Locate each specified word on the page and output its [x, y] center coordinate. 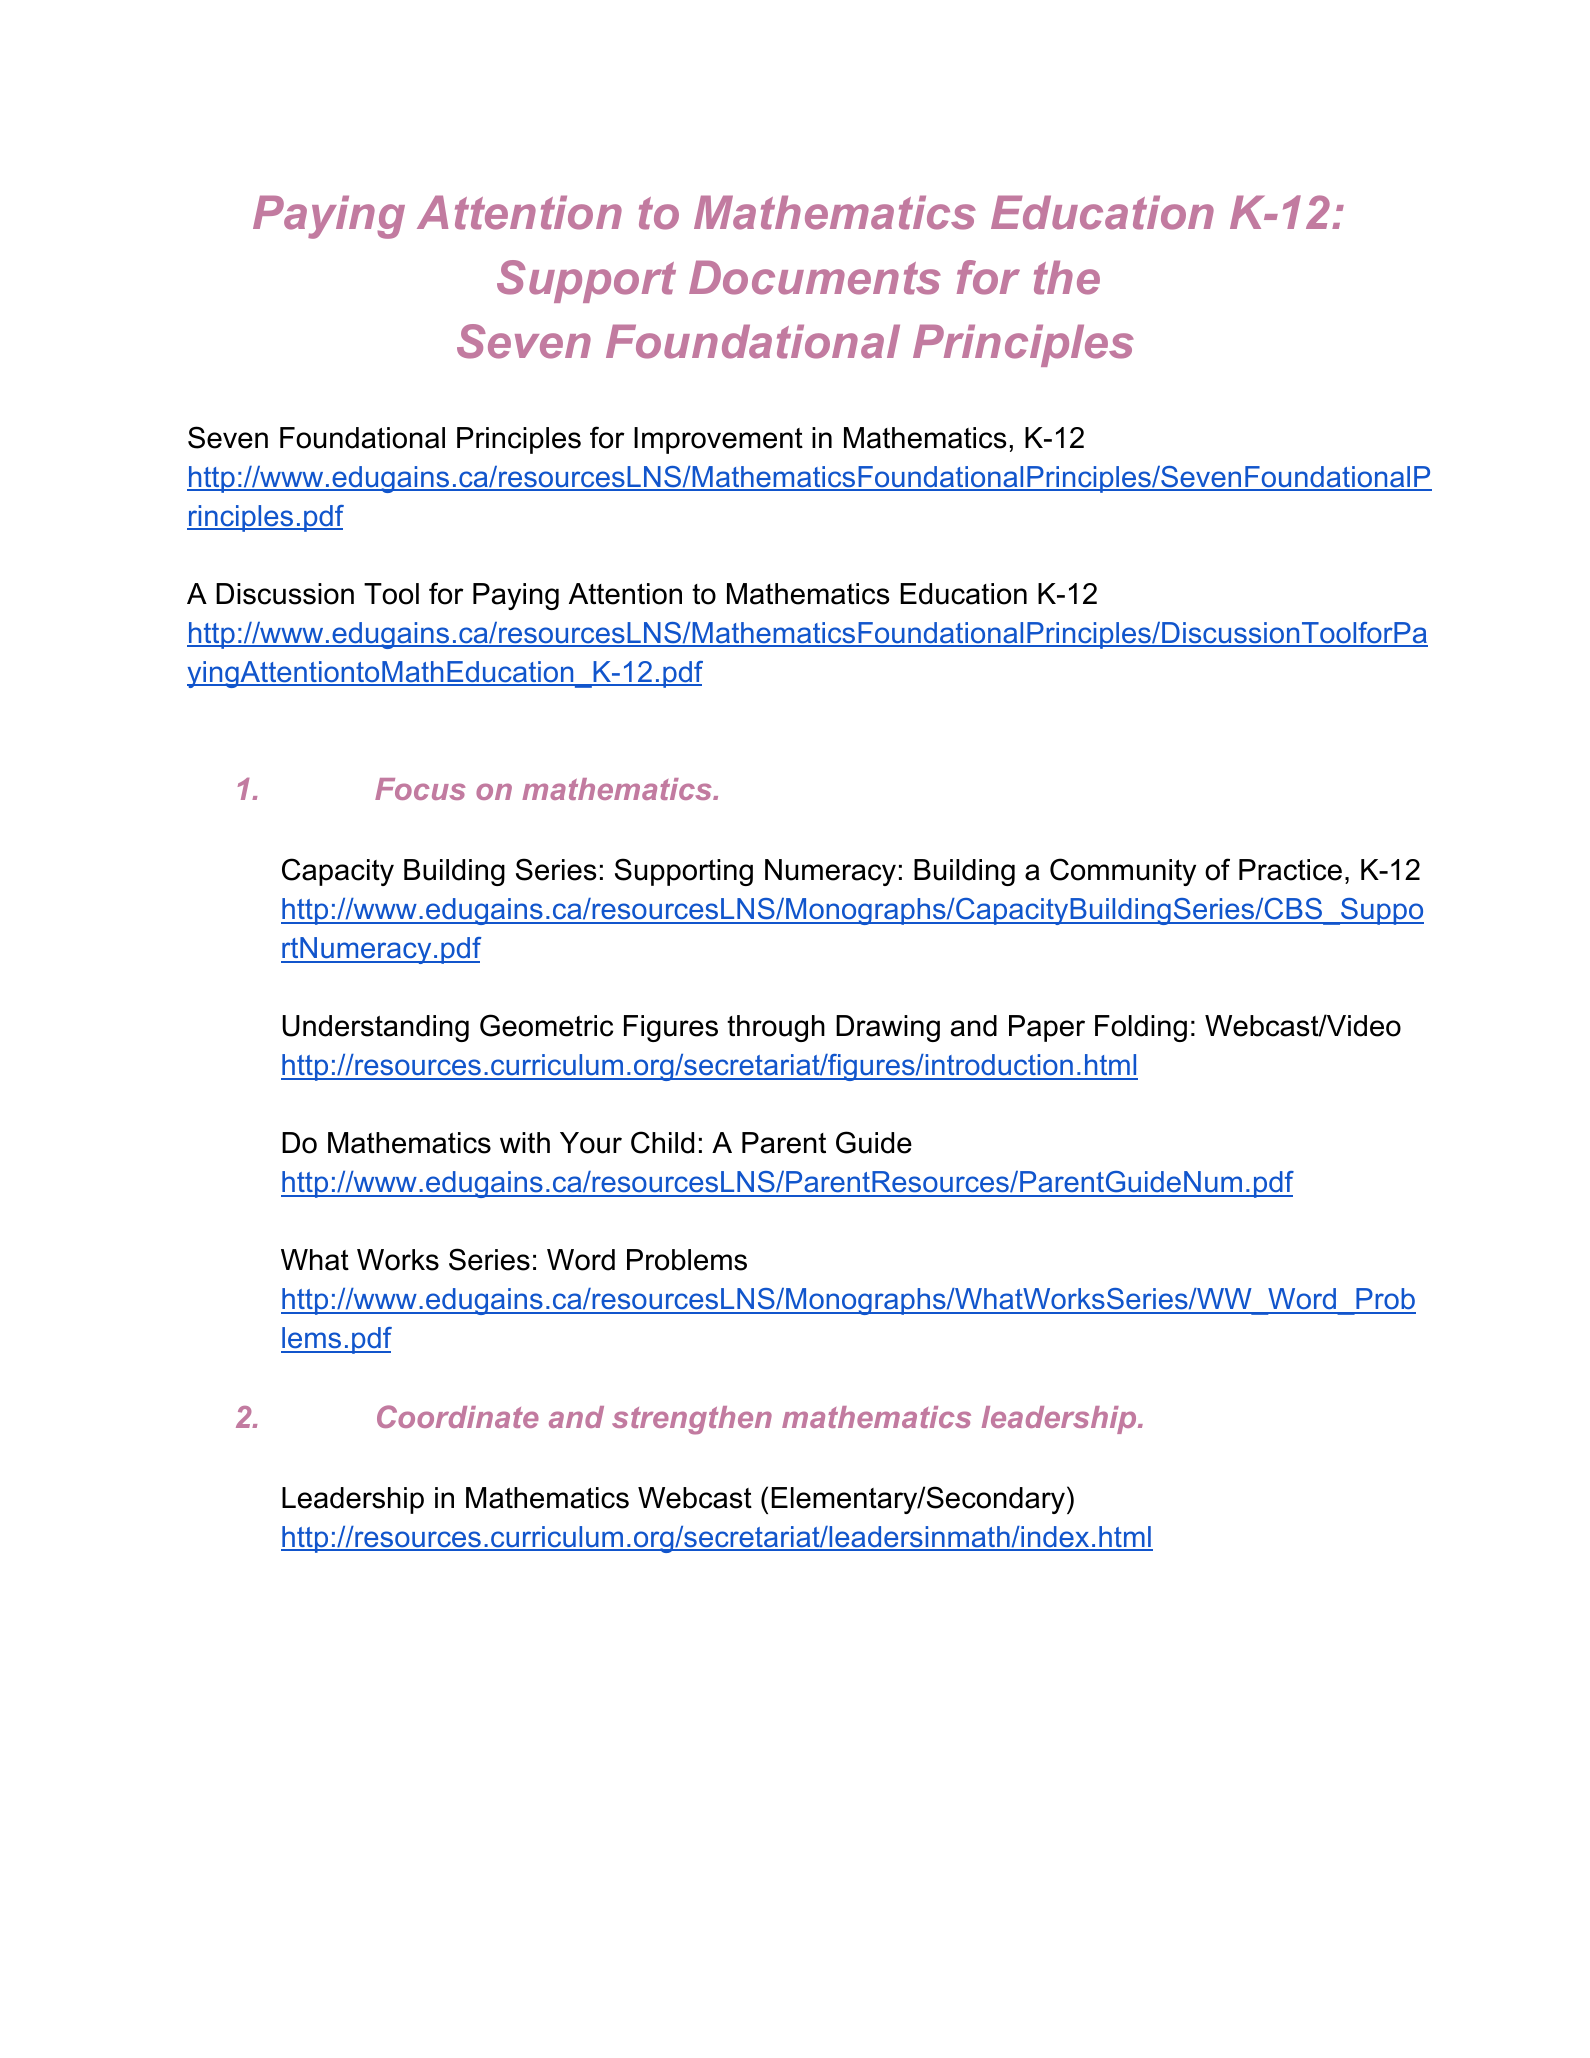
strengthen [692, 1420]
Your [591, 1143]
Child [662, 1142]
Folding [1141, 1028]
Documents [814, 278]
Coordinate [458, 1416]
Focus [420, 789]
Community [1123, 872]
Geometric [546, 1025]
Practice [1290, 870]
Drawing [888, 1028]
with [525, 1142]
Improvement [718, 440]
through [776, 1028]
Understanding [375, 1028]
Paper [1047, 1028]
